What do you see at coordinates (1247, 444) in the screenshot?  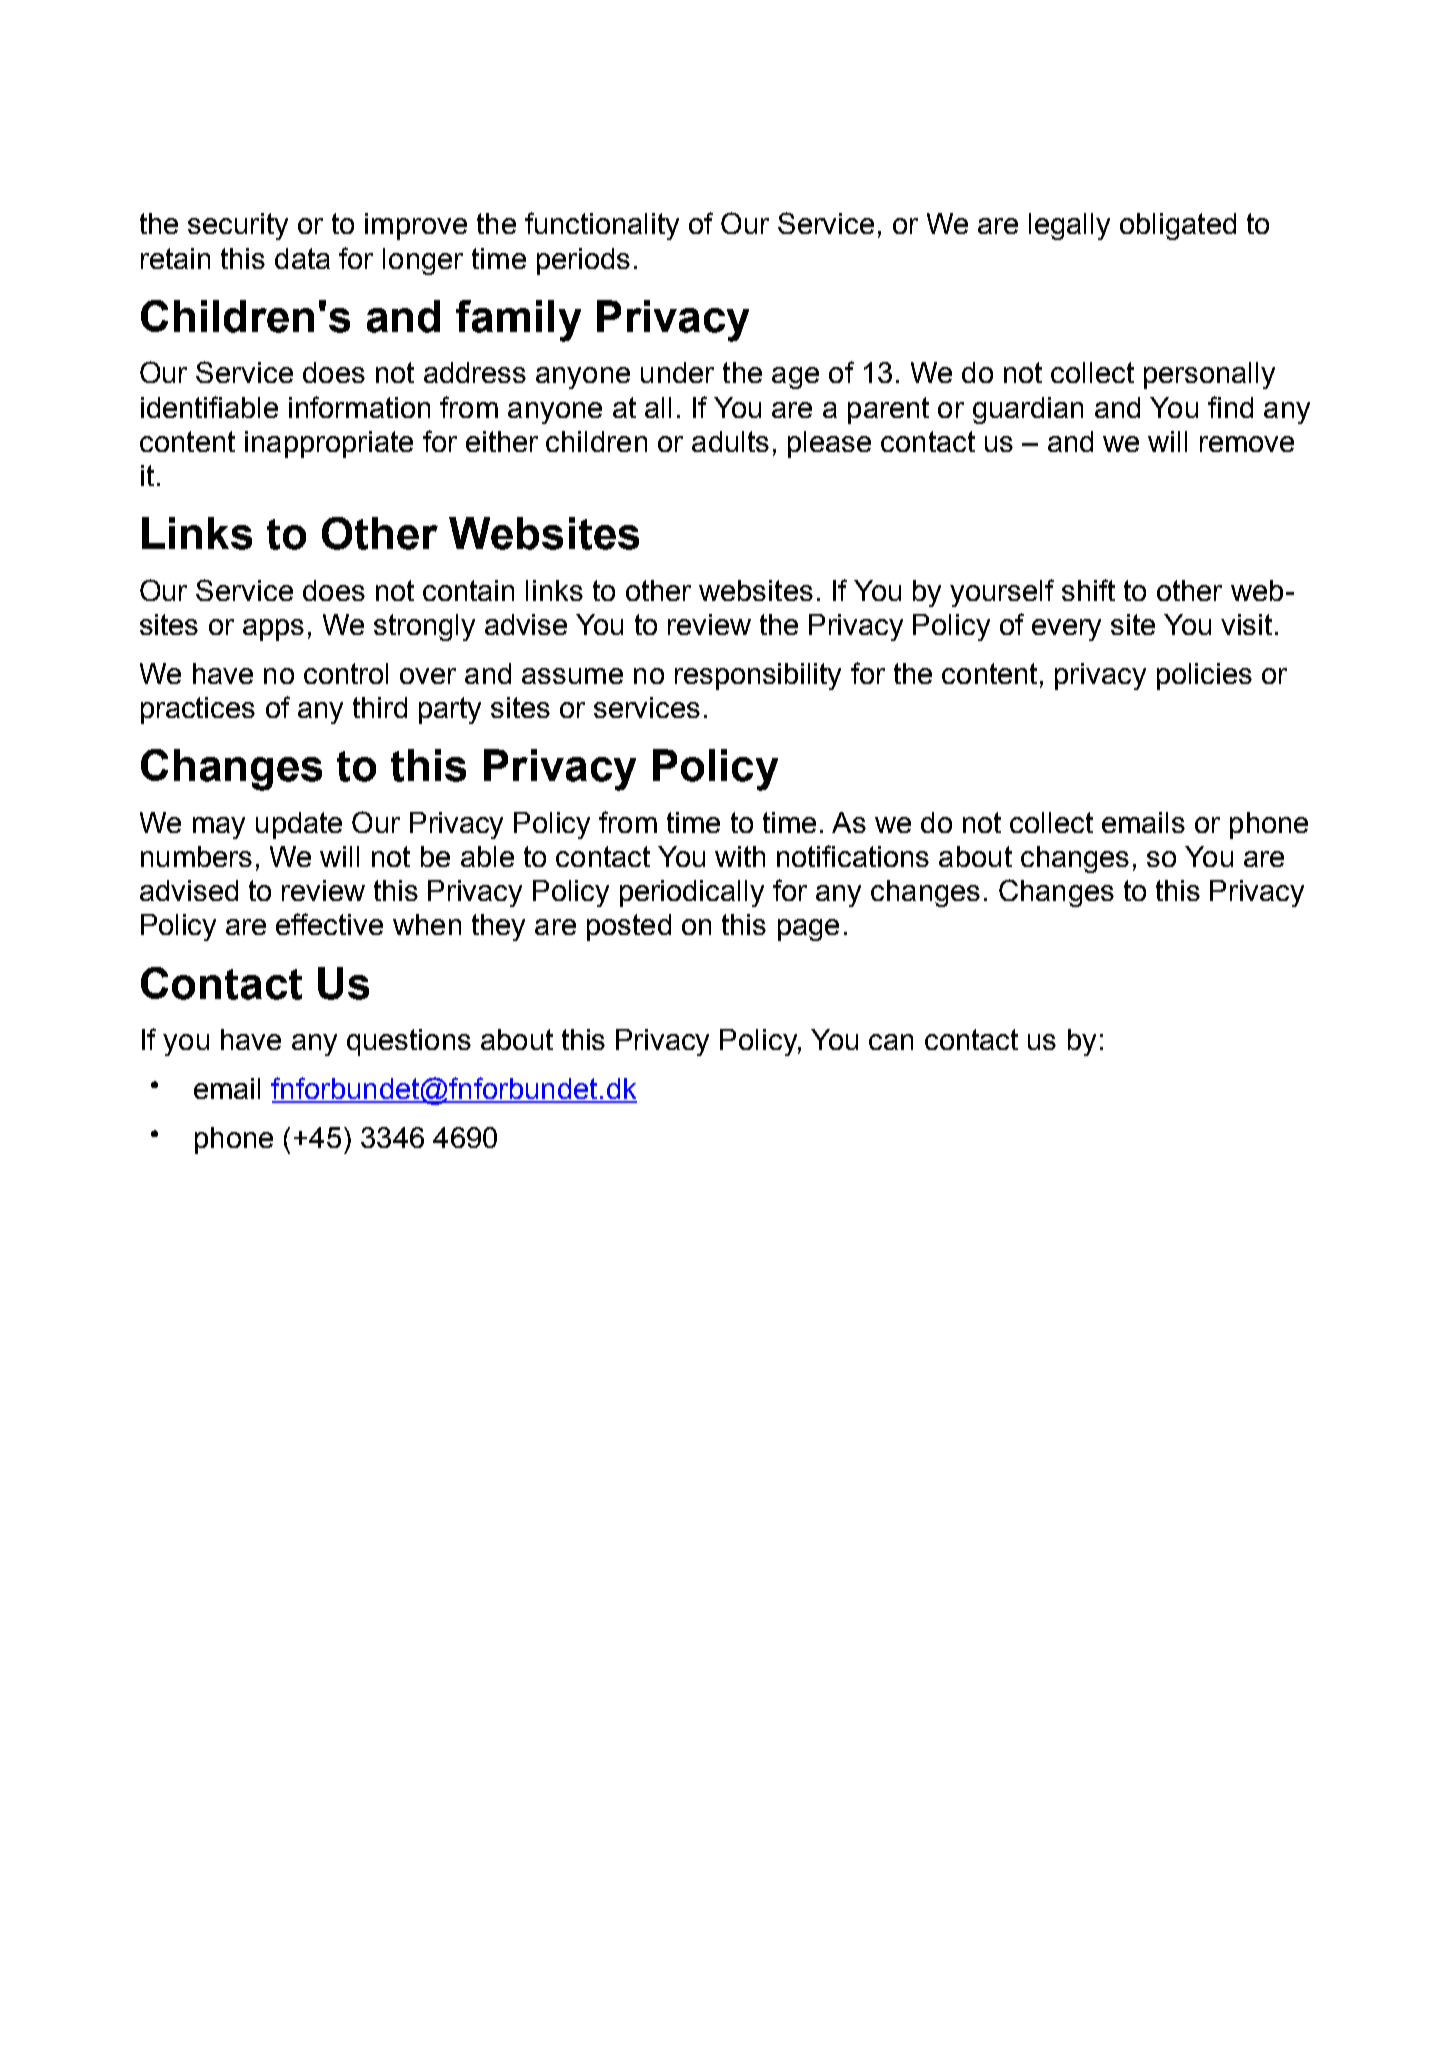 I see `remove` at bounding box center [1247, 444].
